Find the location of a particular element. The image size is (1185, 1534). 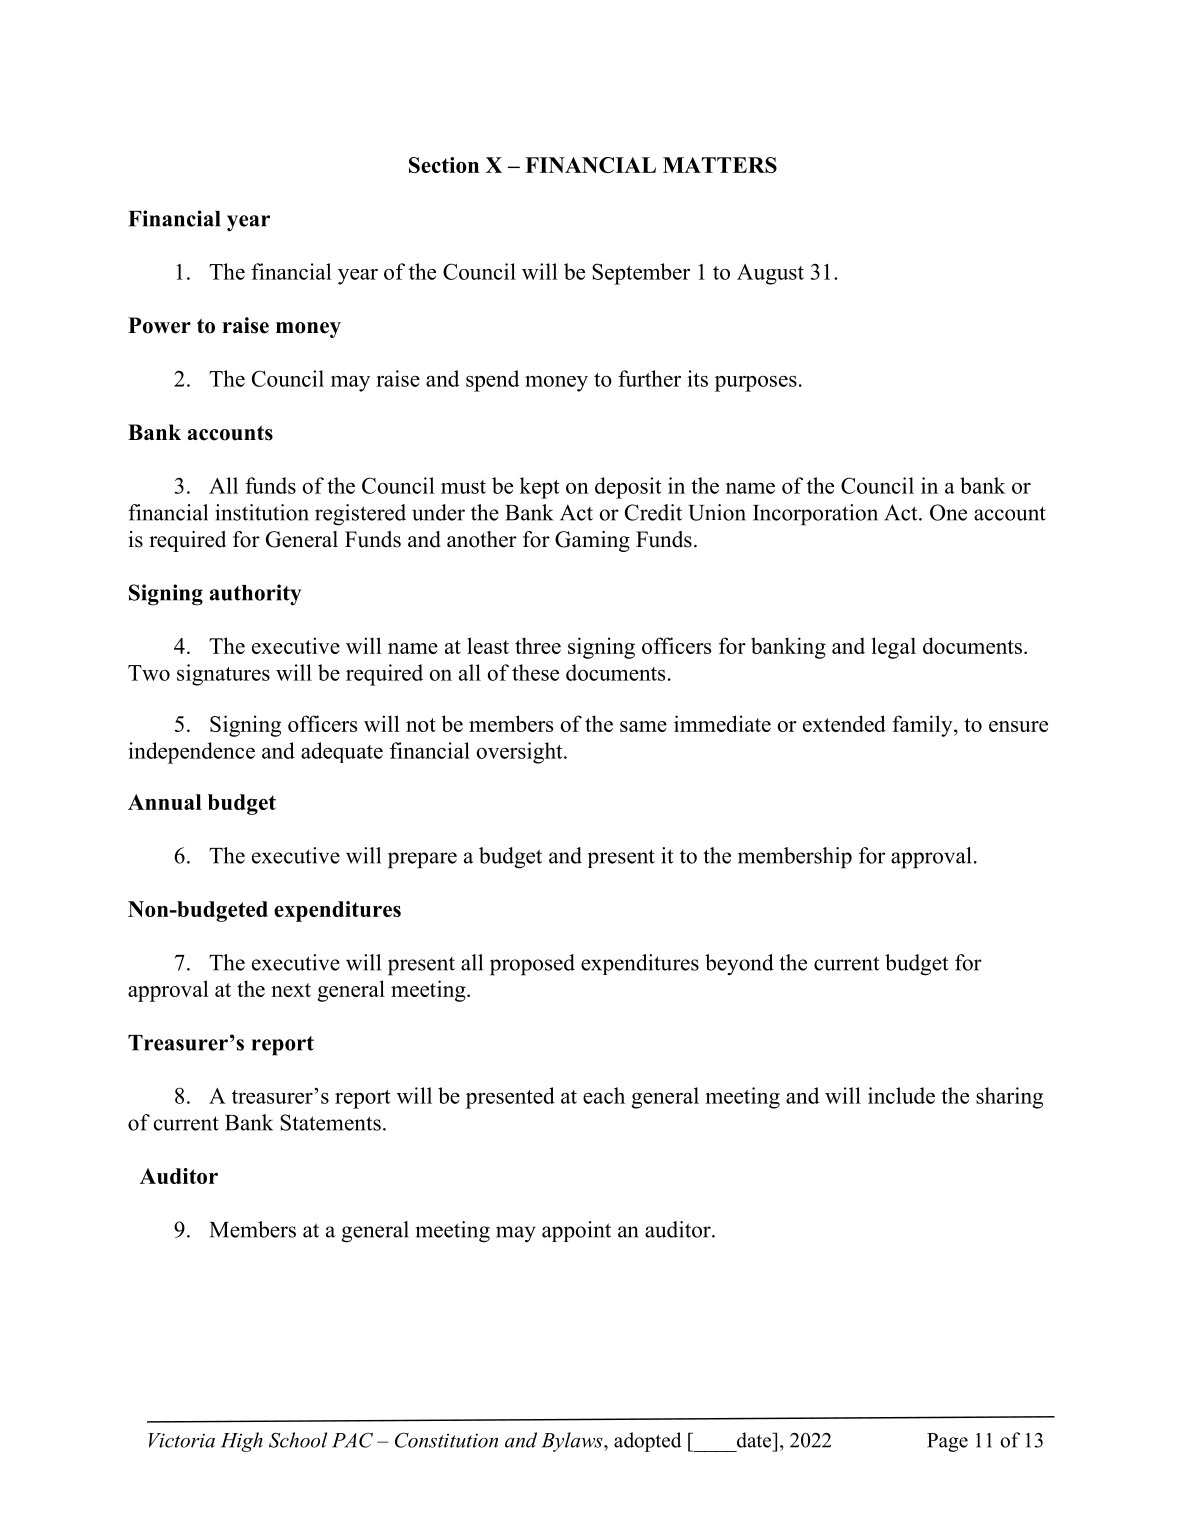

next is located at coordinates (291, 990).
